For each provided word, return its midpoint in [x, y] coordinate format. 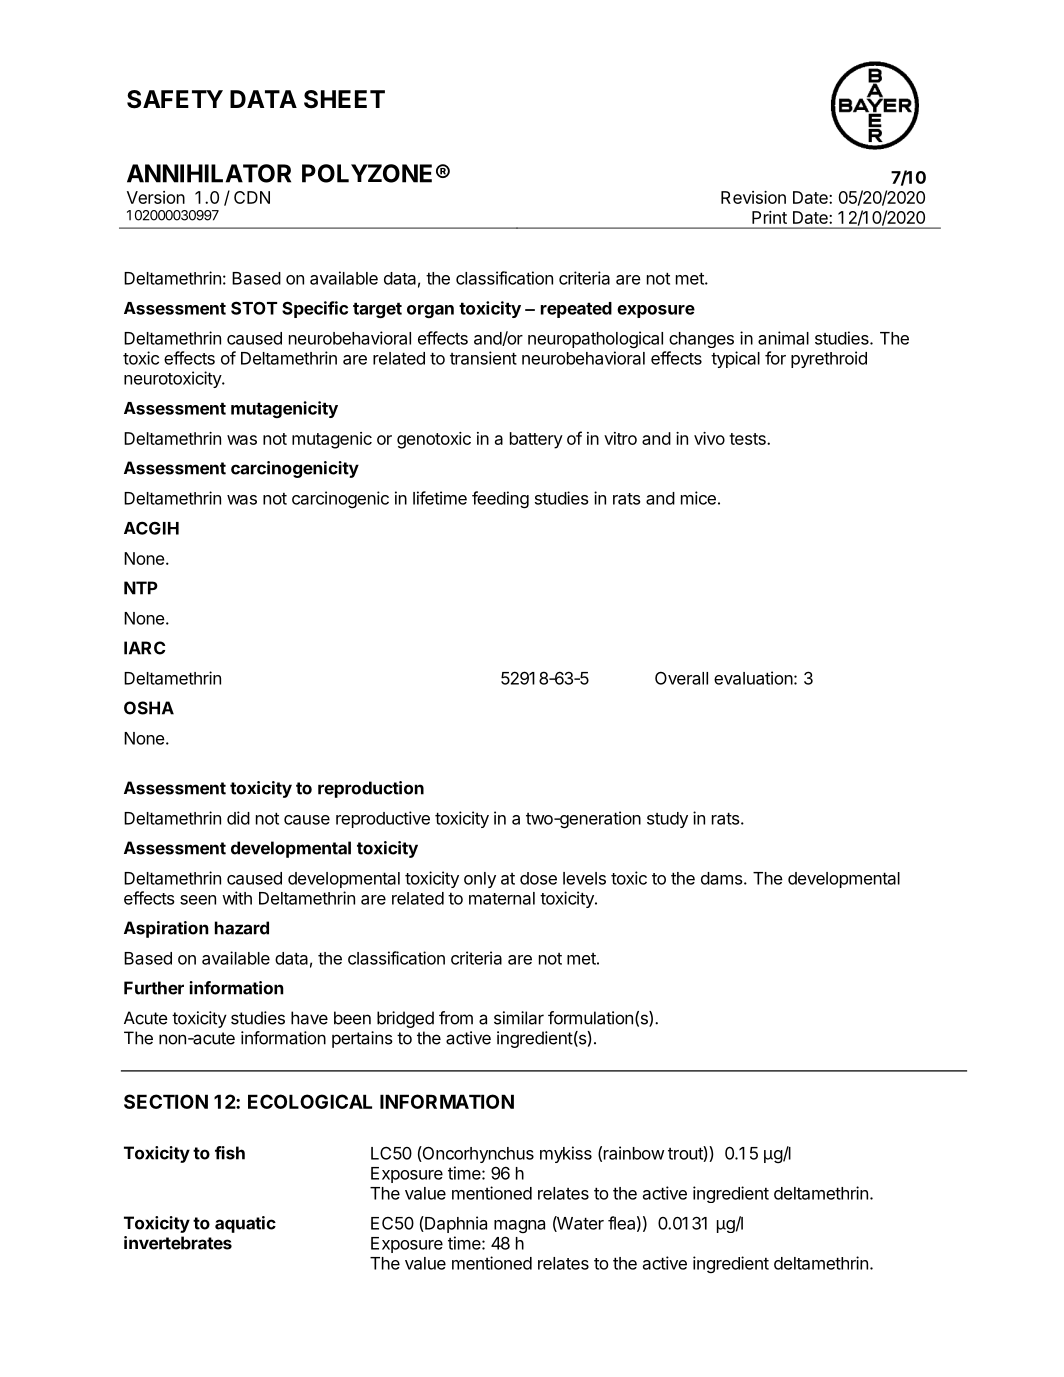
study [667, 820]
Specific [315, 309]
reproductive [383, 819]
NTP [141, 588]
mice [698, 498]
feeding [500, 500]
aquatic [245, 1224]
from [456, 1018]
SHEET [344, 99]
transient [483, 358]
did [238, 818]
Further [154, 988]
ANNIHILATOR [209, 173]
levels [584, 878]
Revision [753, 197]
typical [735, 359]
